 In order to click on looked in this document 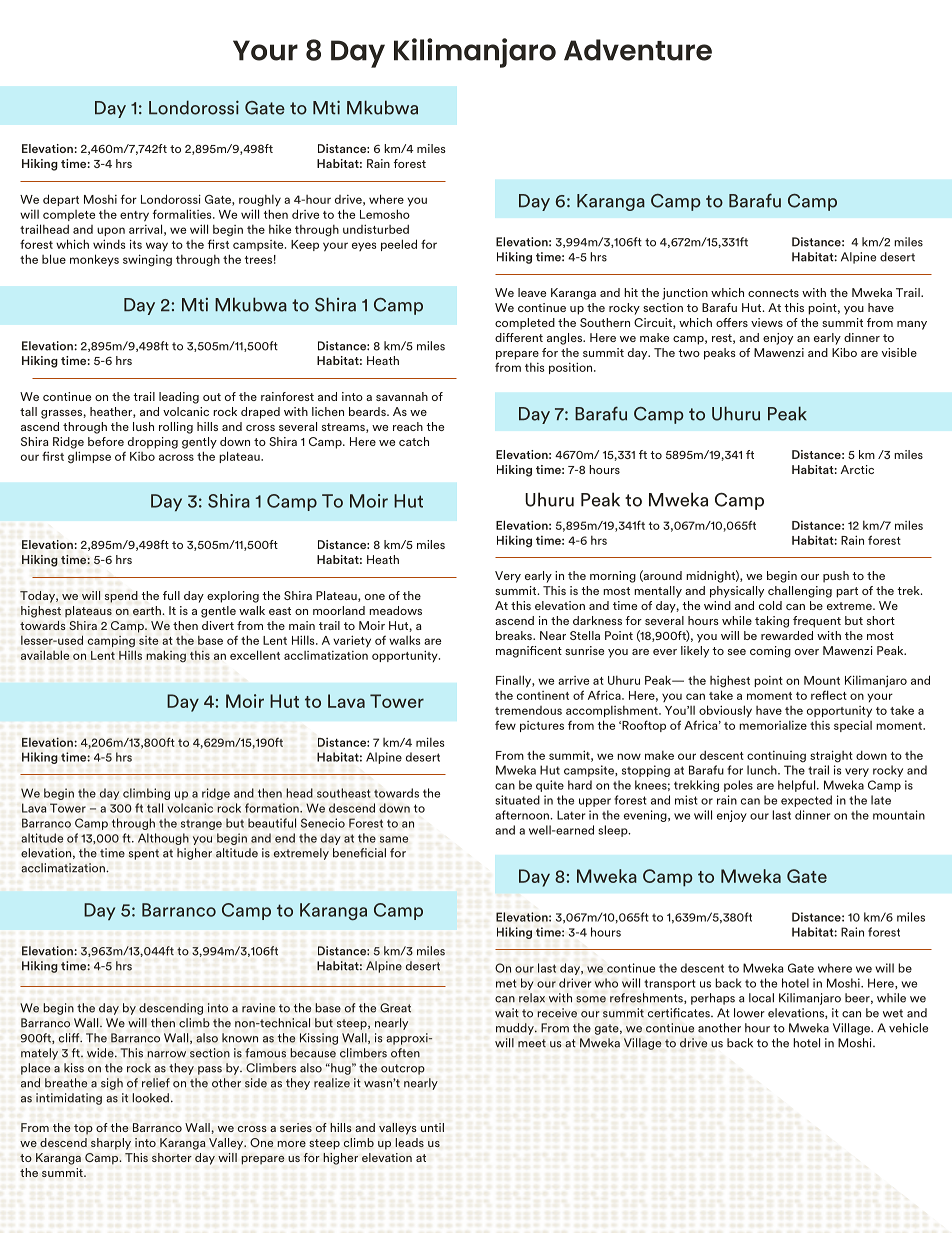, I will do `click(150, 1098)`.
